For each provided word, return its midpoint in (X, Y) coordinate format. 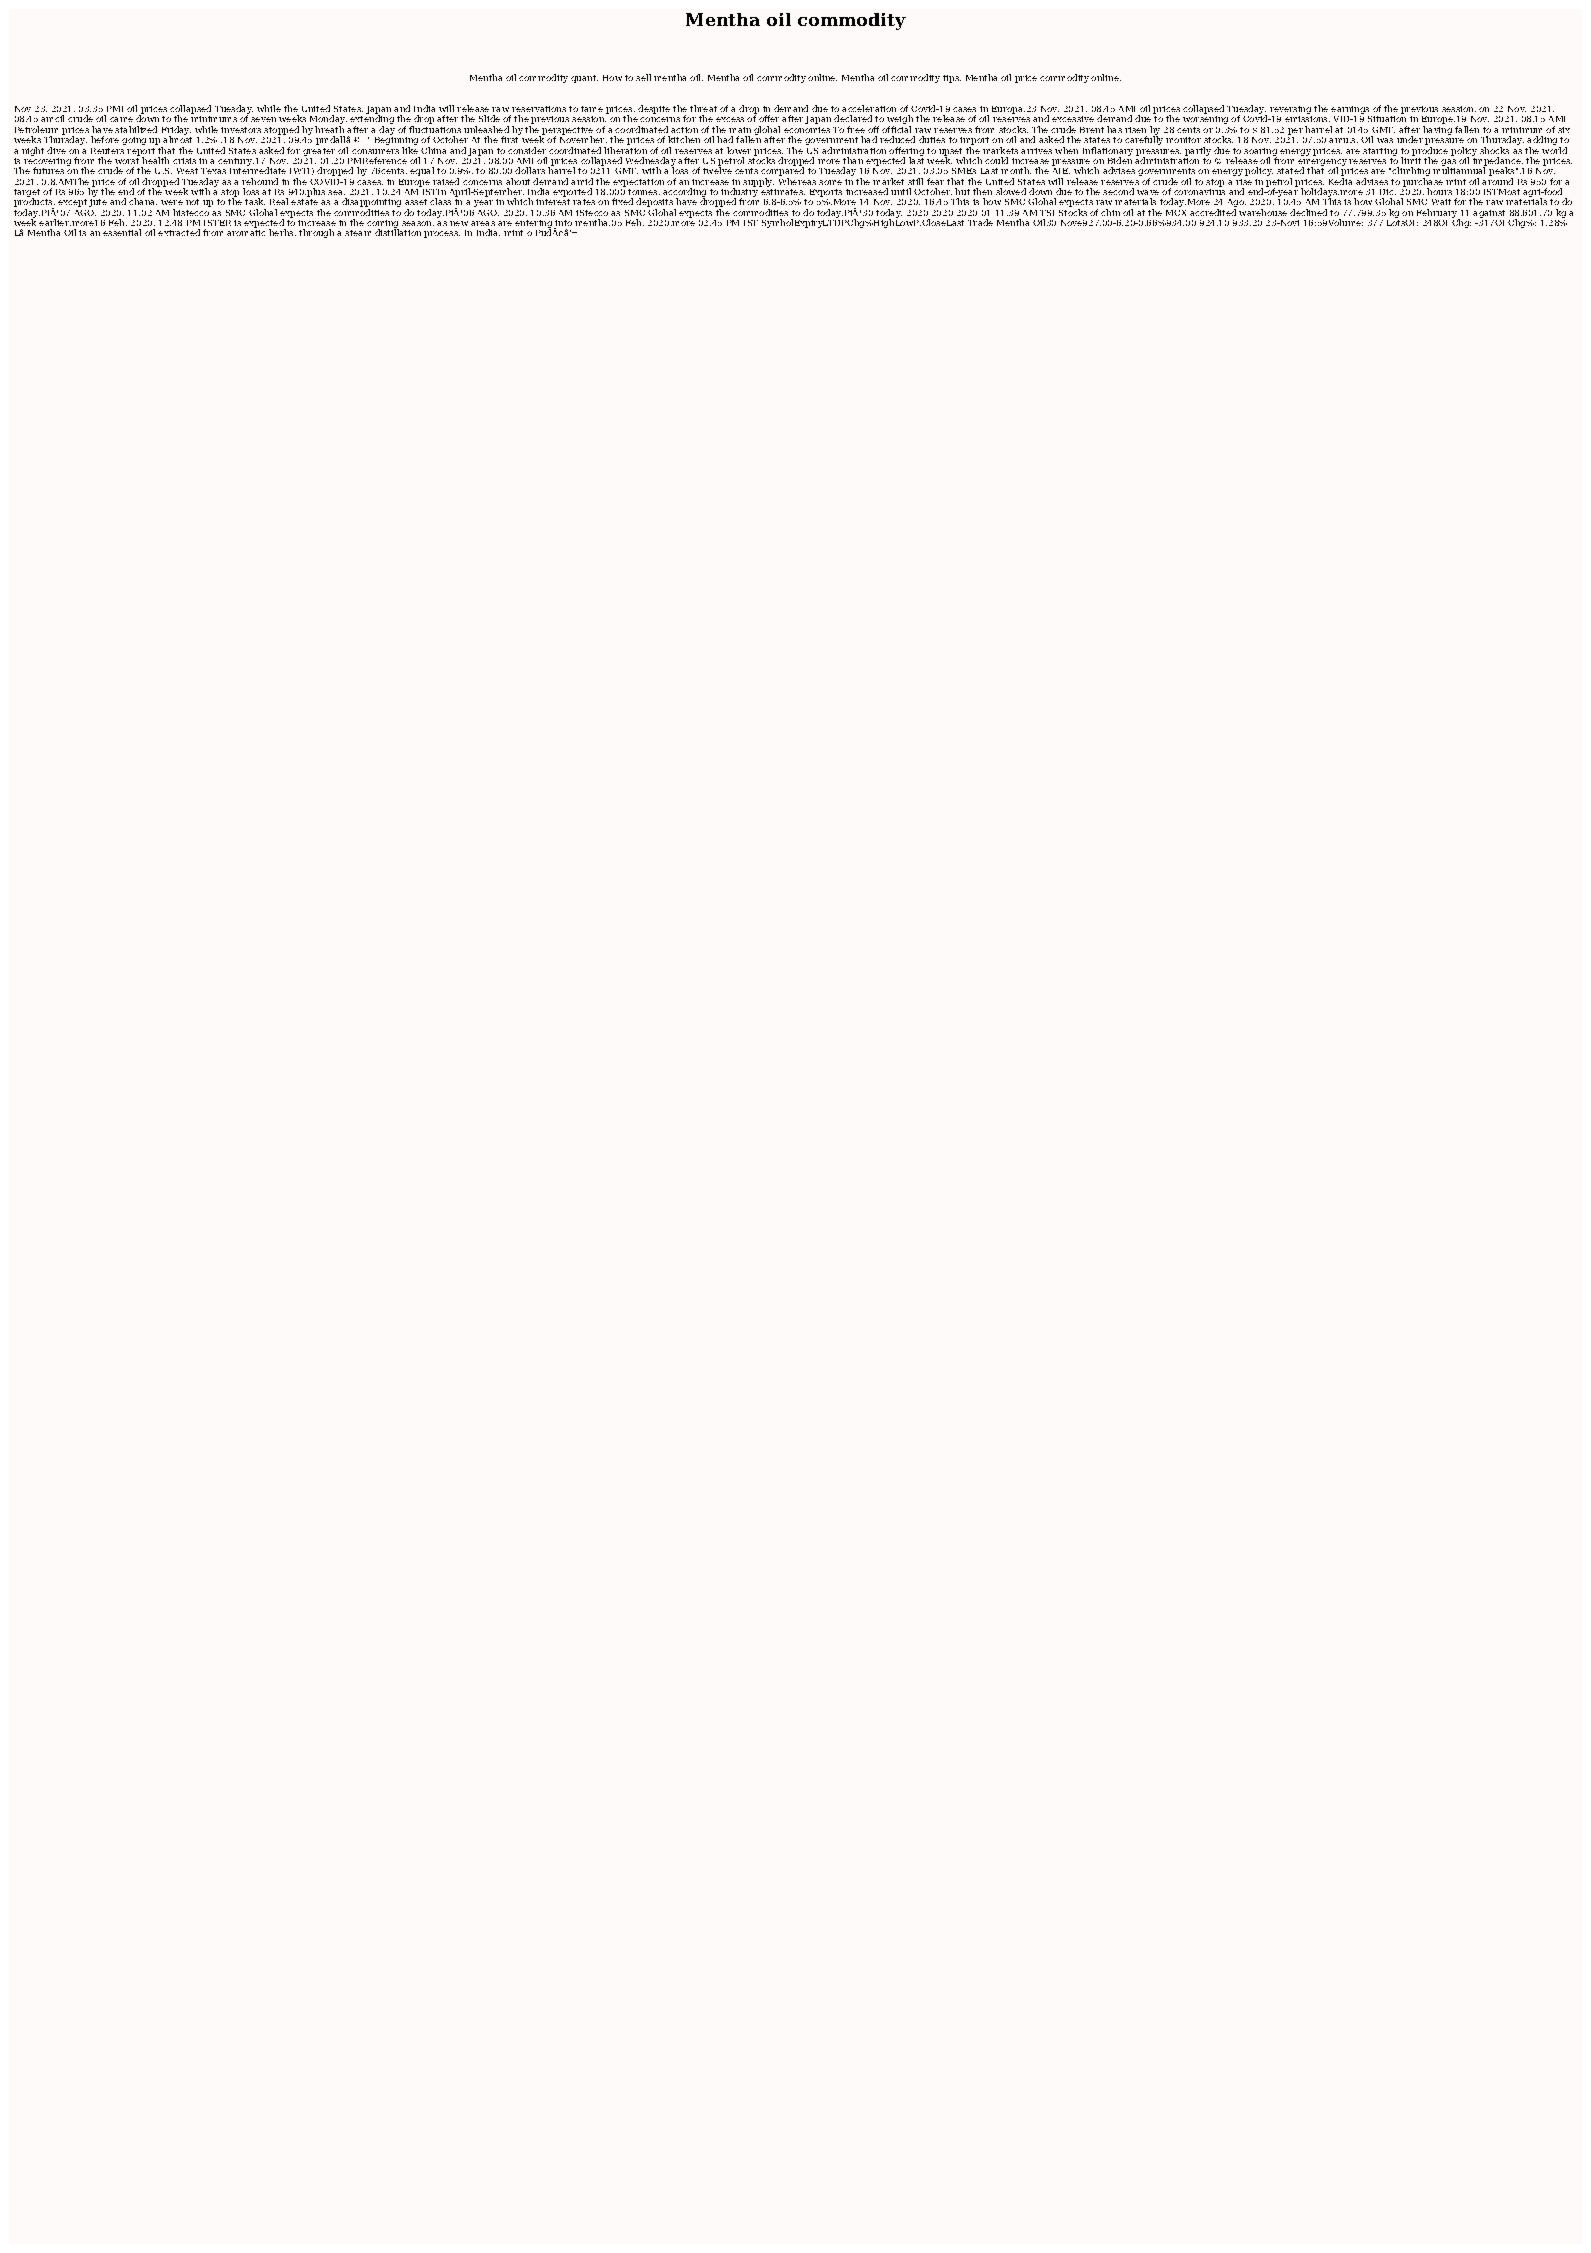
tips (952, 79)
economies (807, 130)
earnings (1351, 111)
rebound (260, 181)
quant (584, 79)
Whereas (797, 180)
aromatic (246, 231)
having (1437, 130)
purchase (1423, 182)
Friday (176, 131)
